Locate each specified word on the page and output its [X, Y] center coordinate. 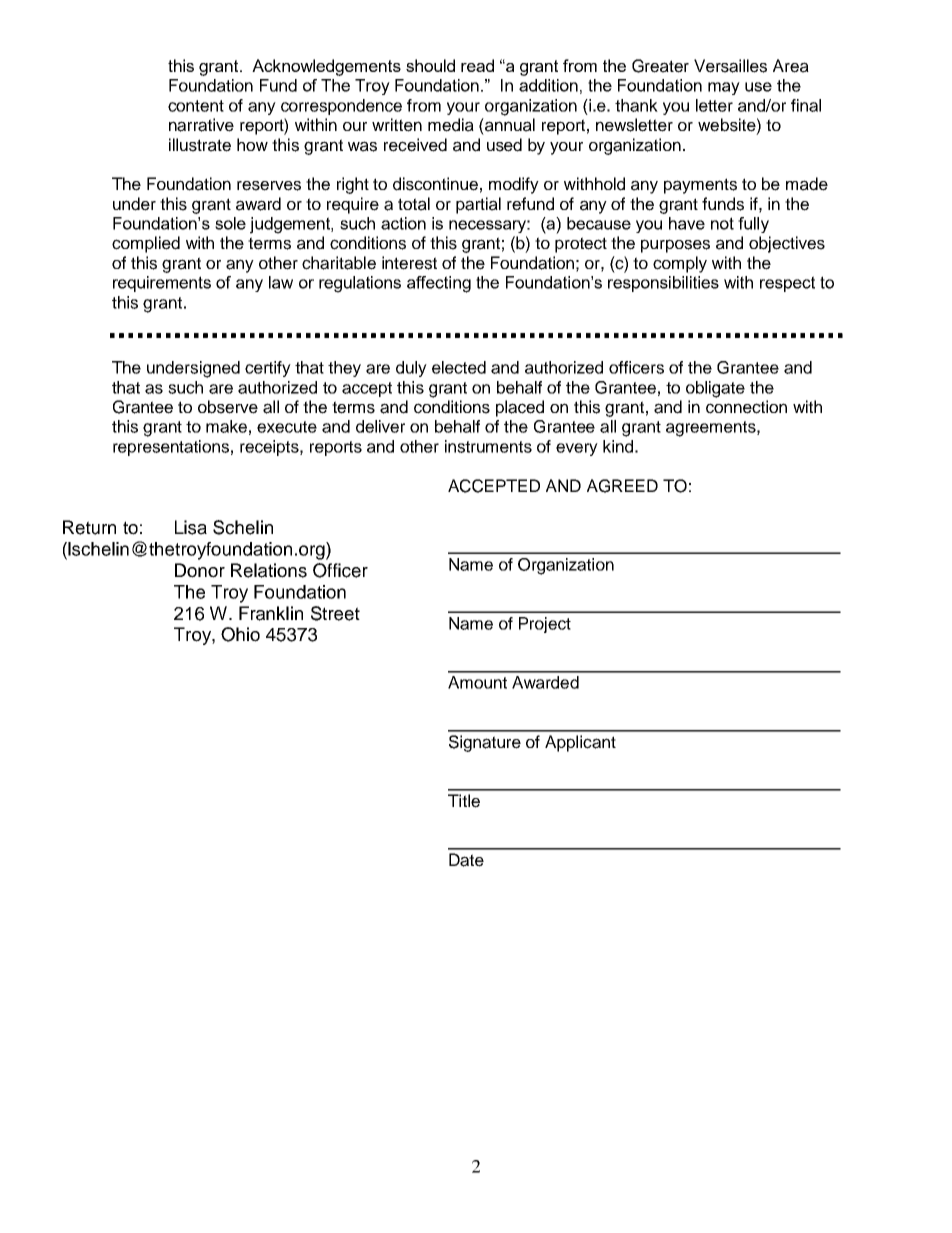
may [724, 88]
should [430, 65]
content [196, 106]
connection [746, 407]
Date [466, 860]
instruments [488, 446]
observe [228, 407]
